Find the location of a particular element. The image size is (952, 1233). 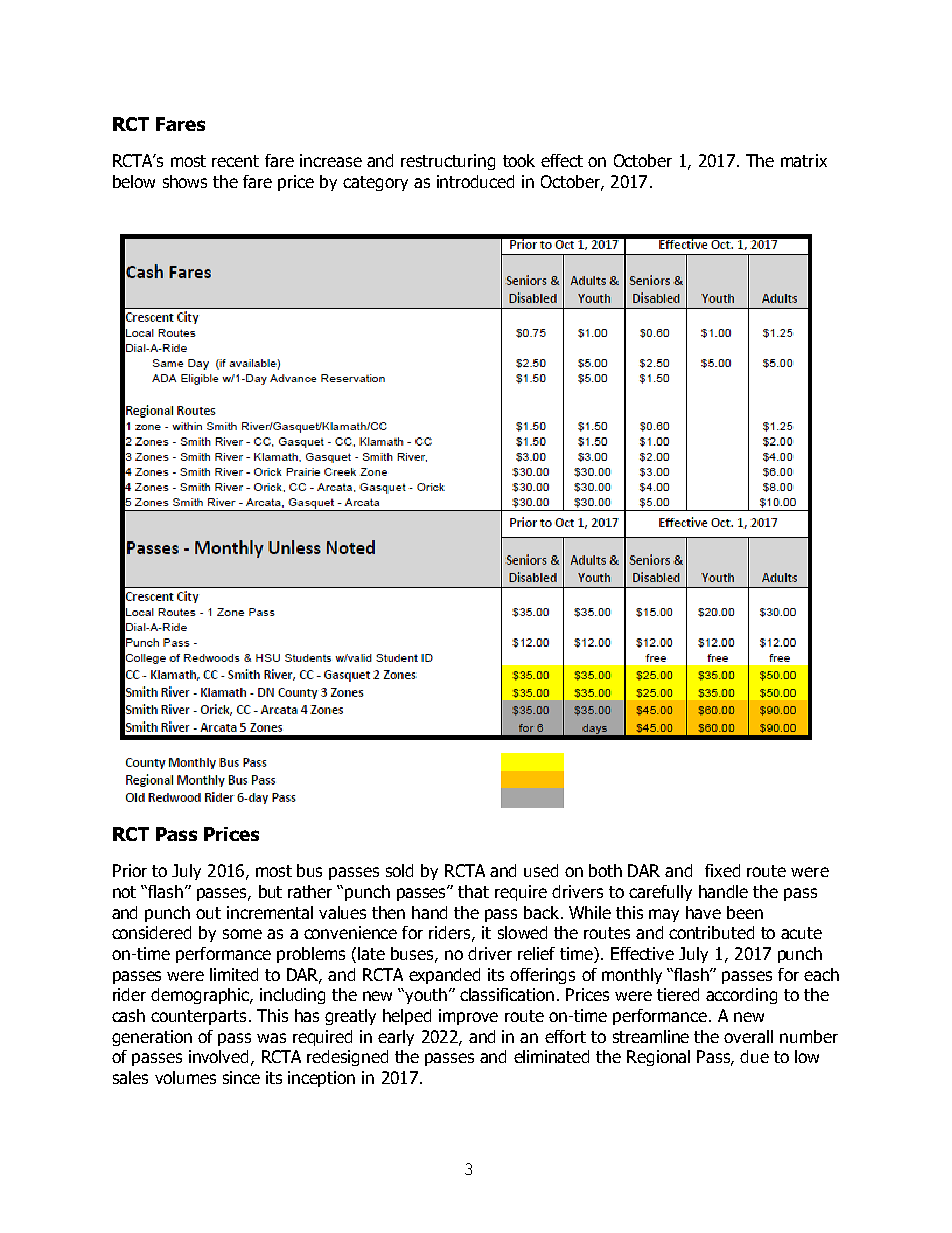

used is located at coordinates (541, 870).
